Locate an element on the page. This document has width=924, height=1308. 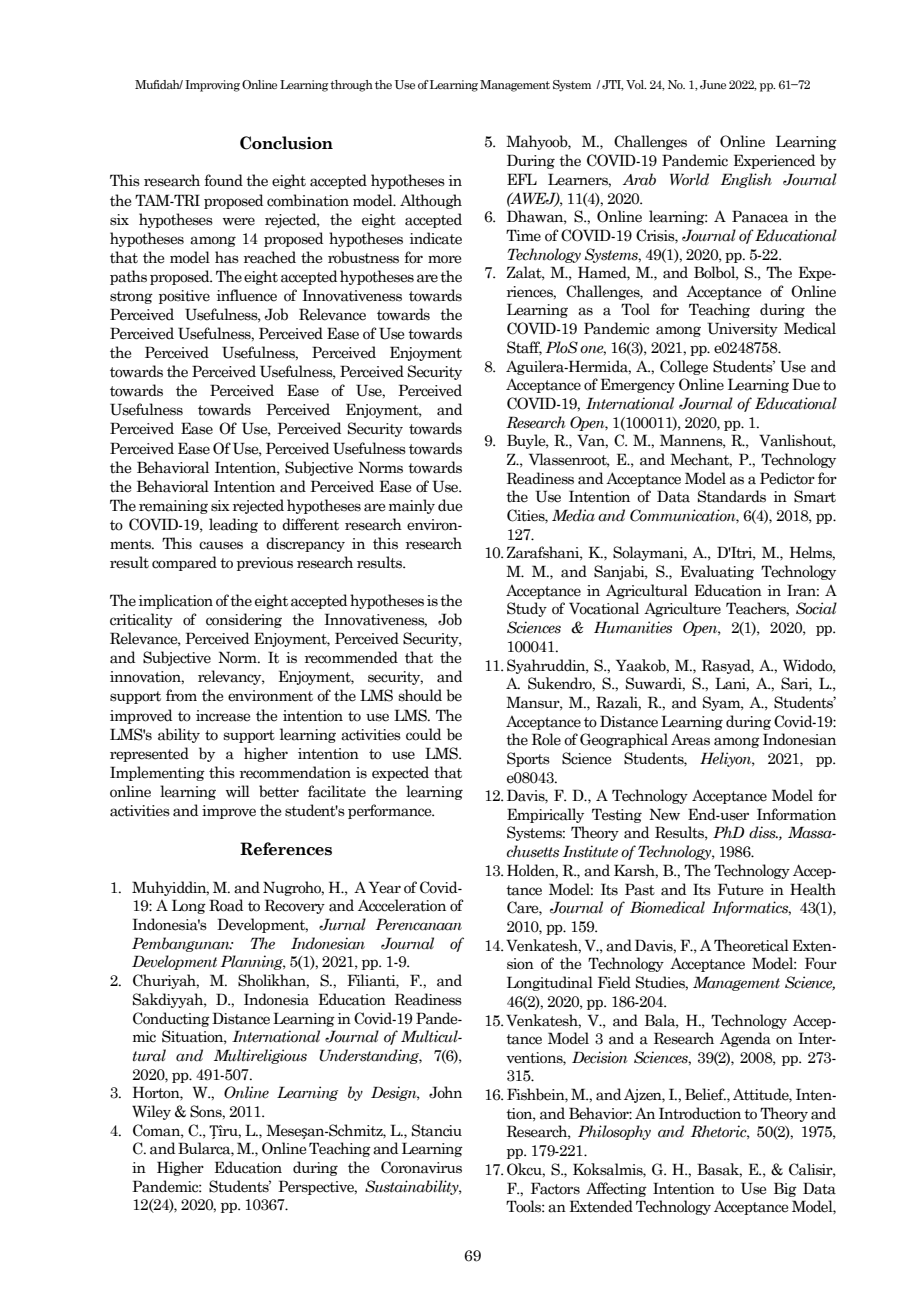
EFL is located at coordinates (522, 179).
